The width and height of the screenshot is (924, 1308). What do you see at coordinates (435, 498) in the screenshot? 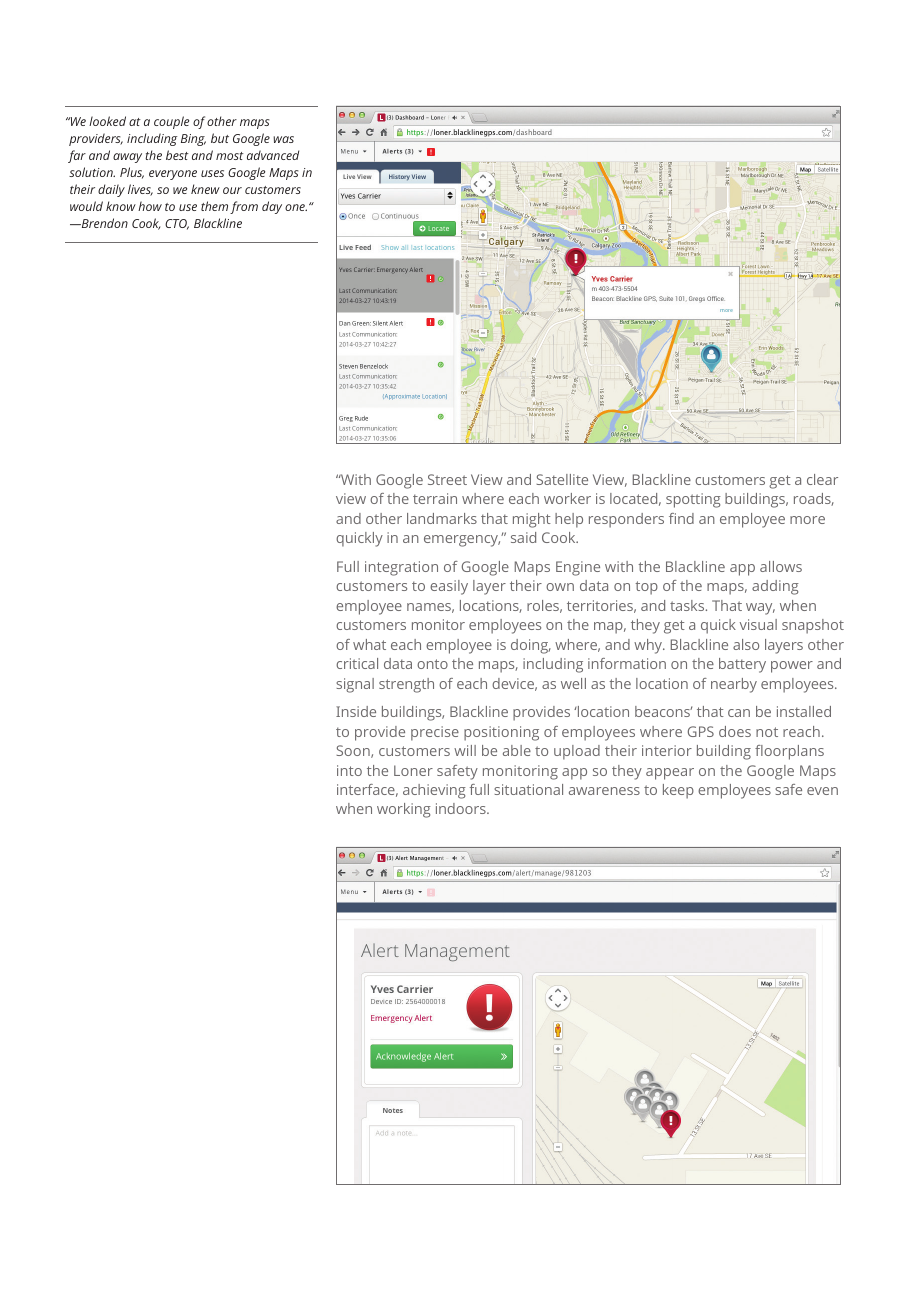
I see `terrain` at bounding box center [435, 498].
